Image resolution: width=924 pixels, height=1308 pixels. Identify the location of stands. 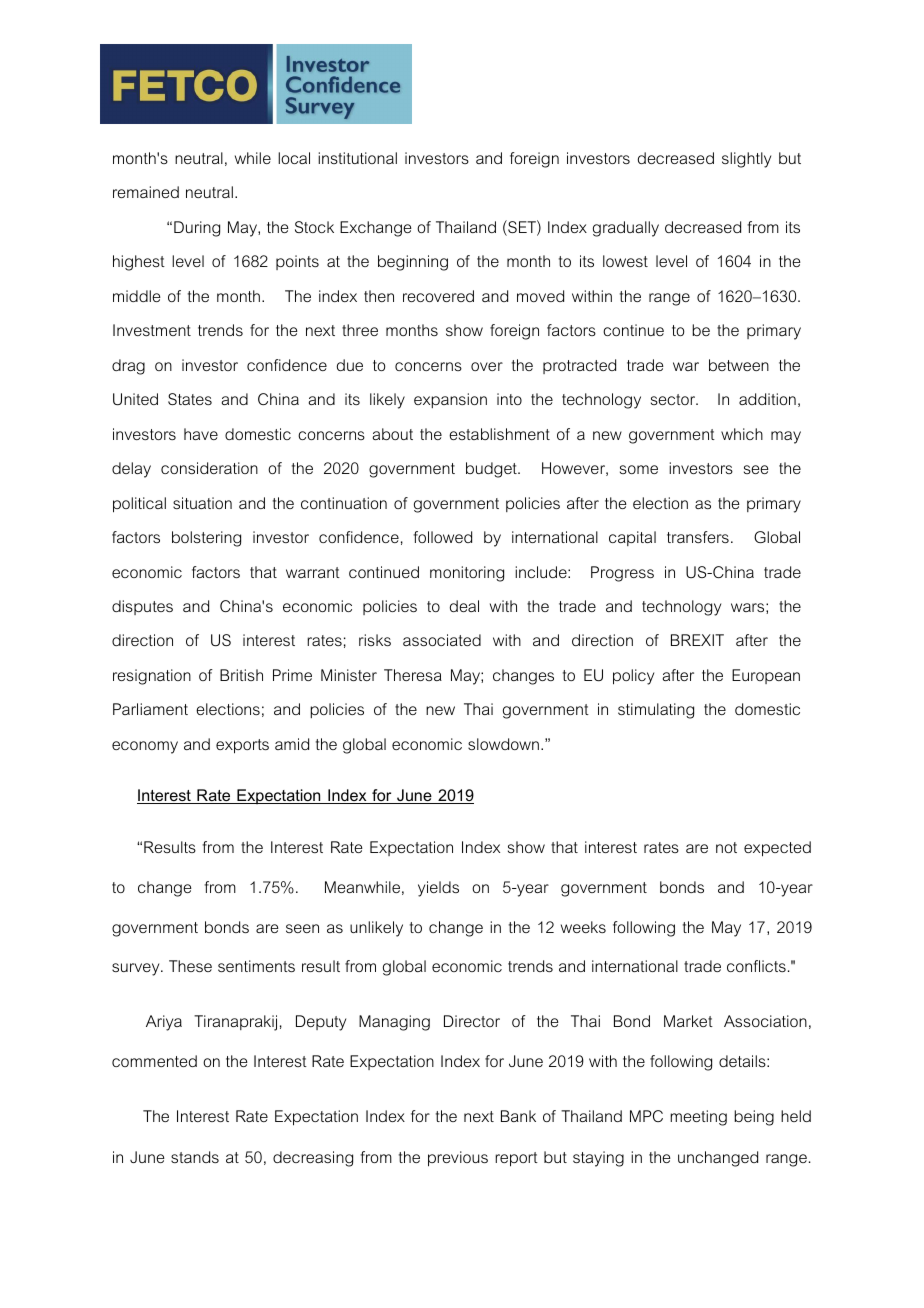
(195, 1157).
